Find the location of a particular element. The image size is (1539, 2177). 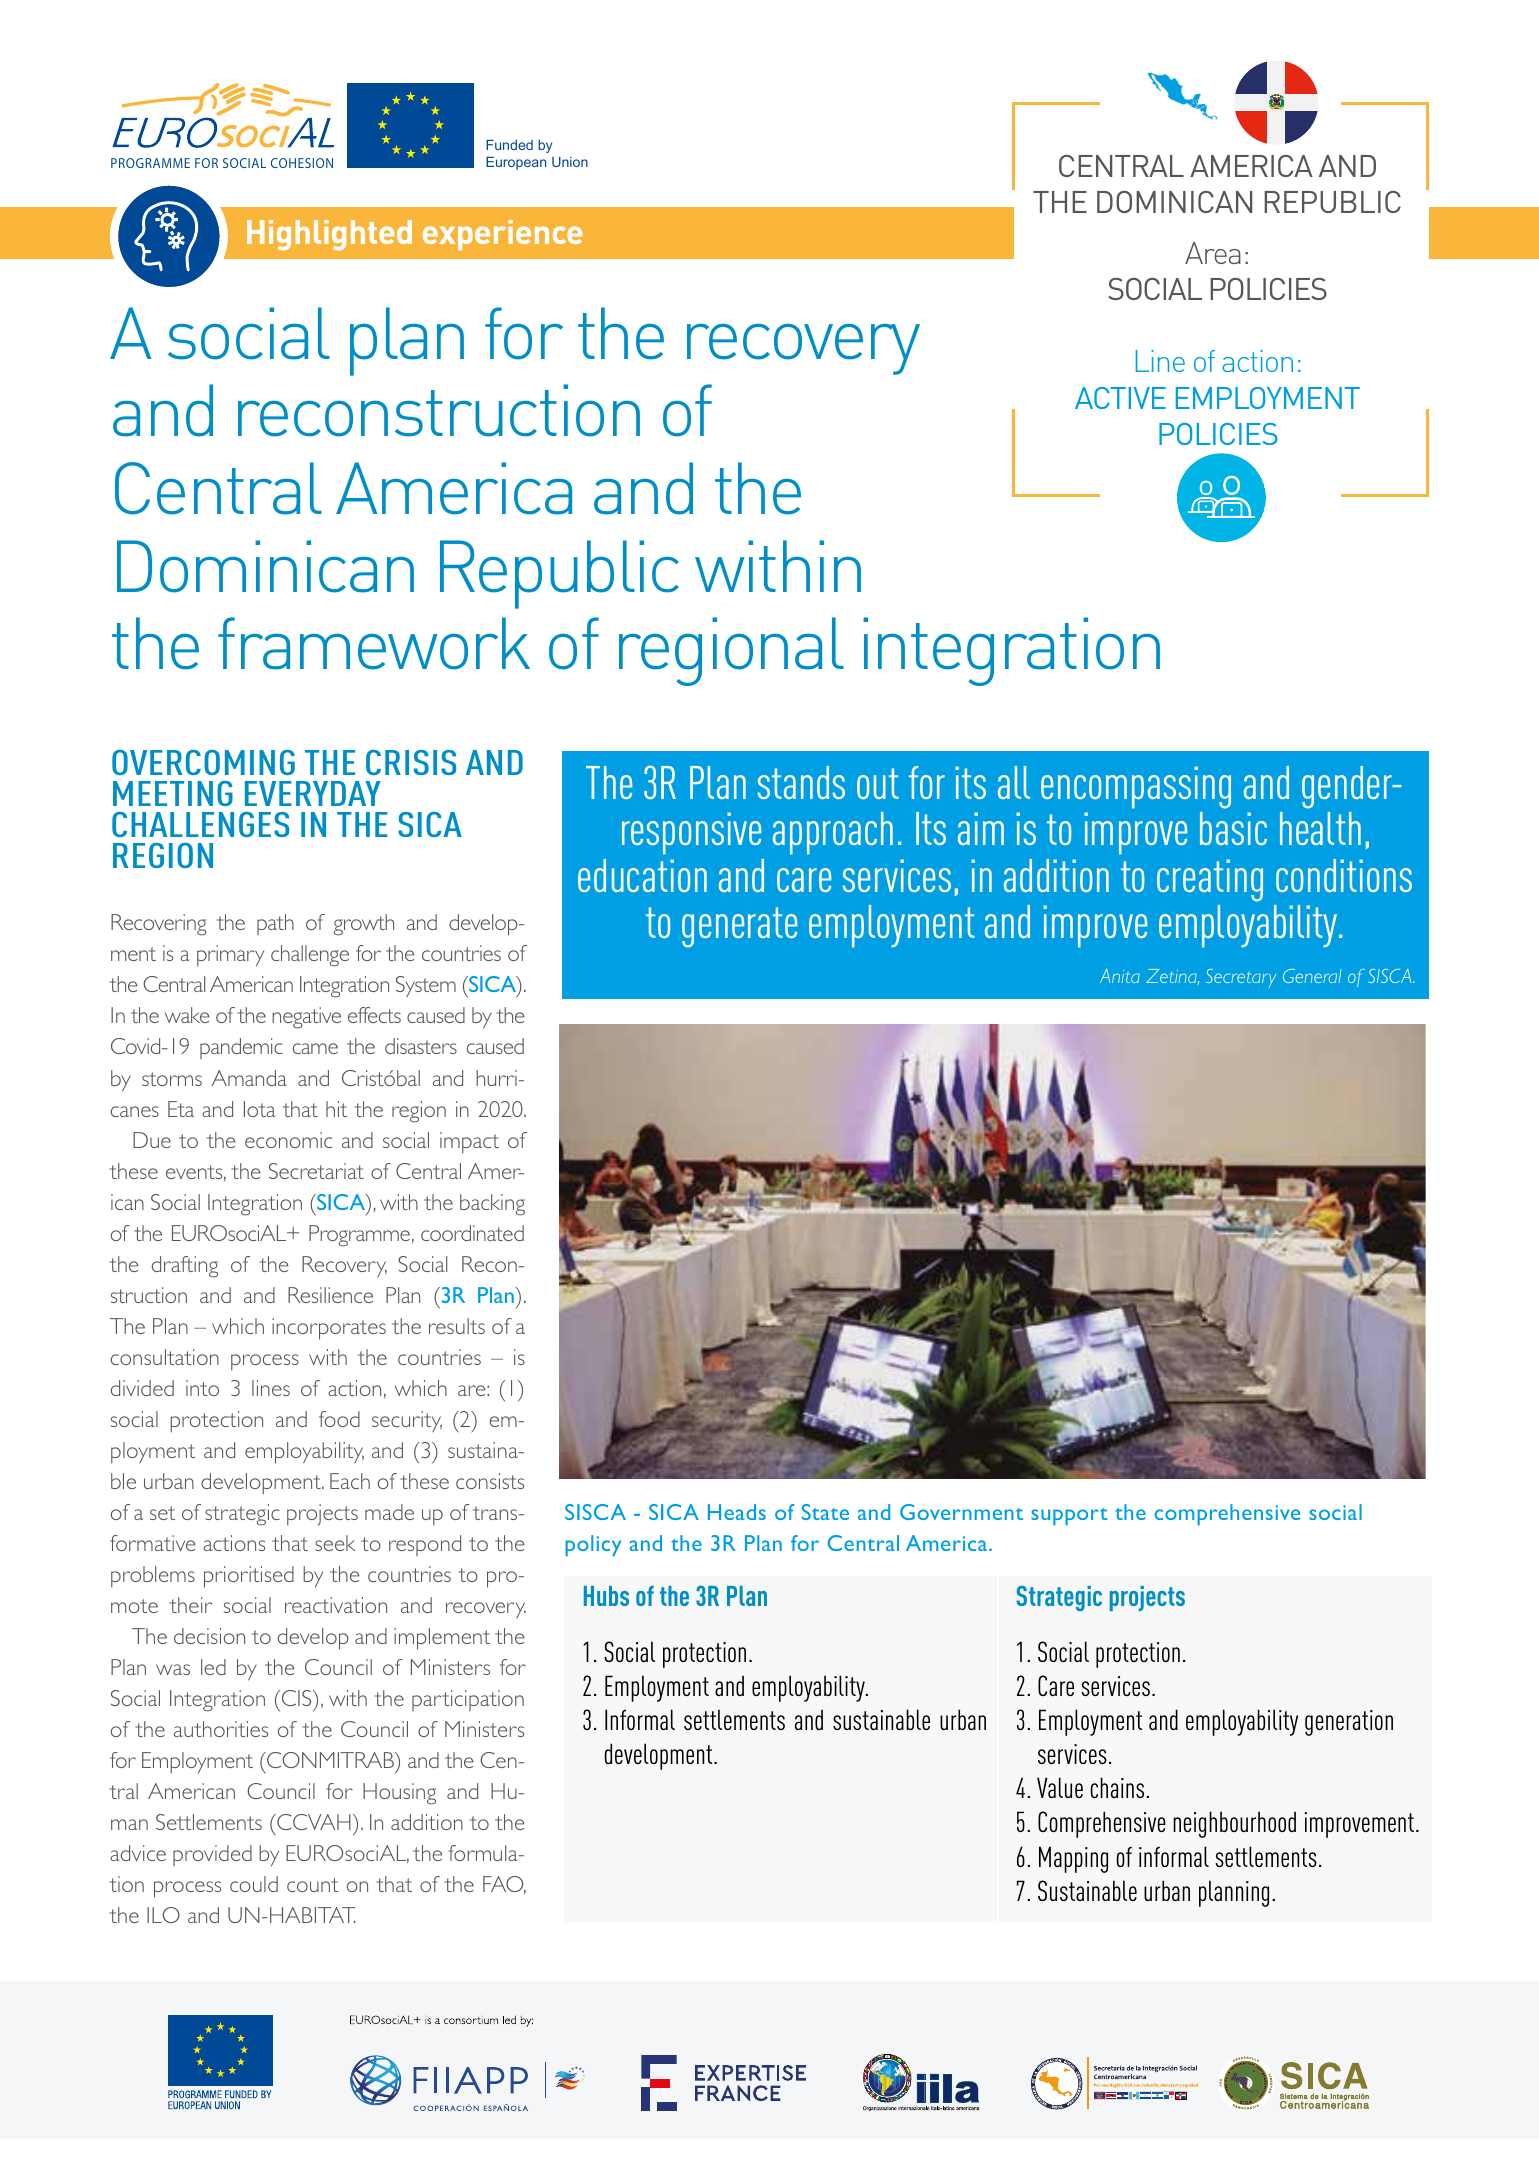

could is located at coordinates (254, 1884).
